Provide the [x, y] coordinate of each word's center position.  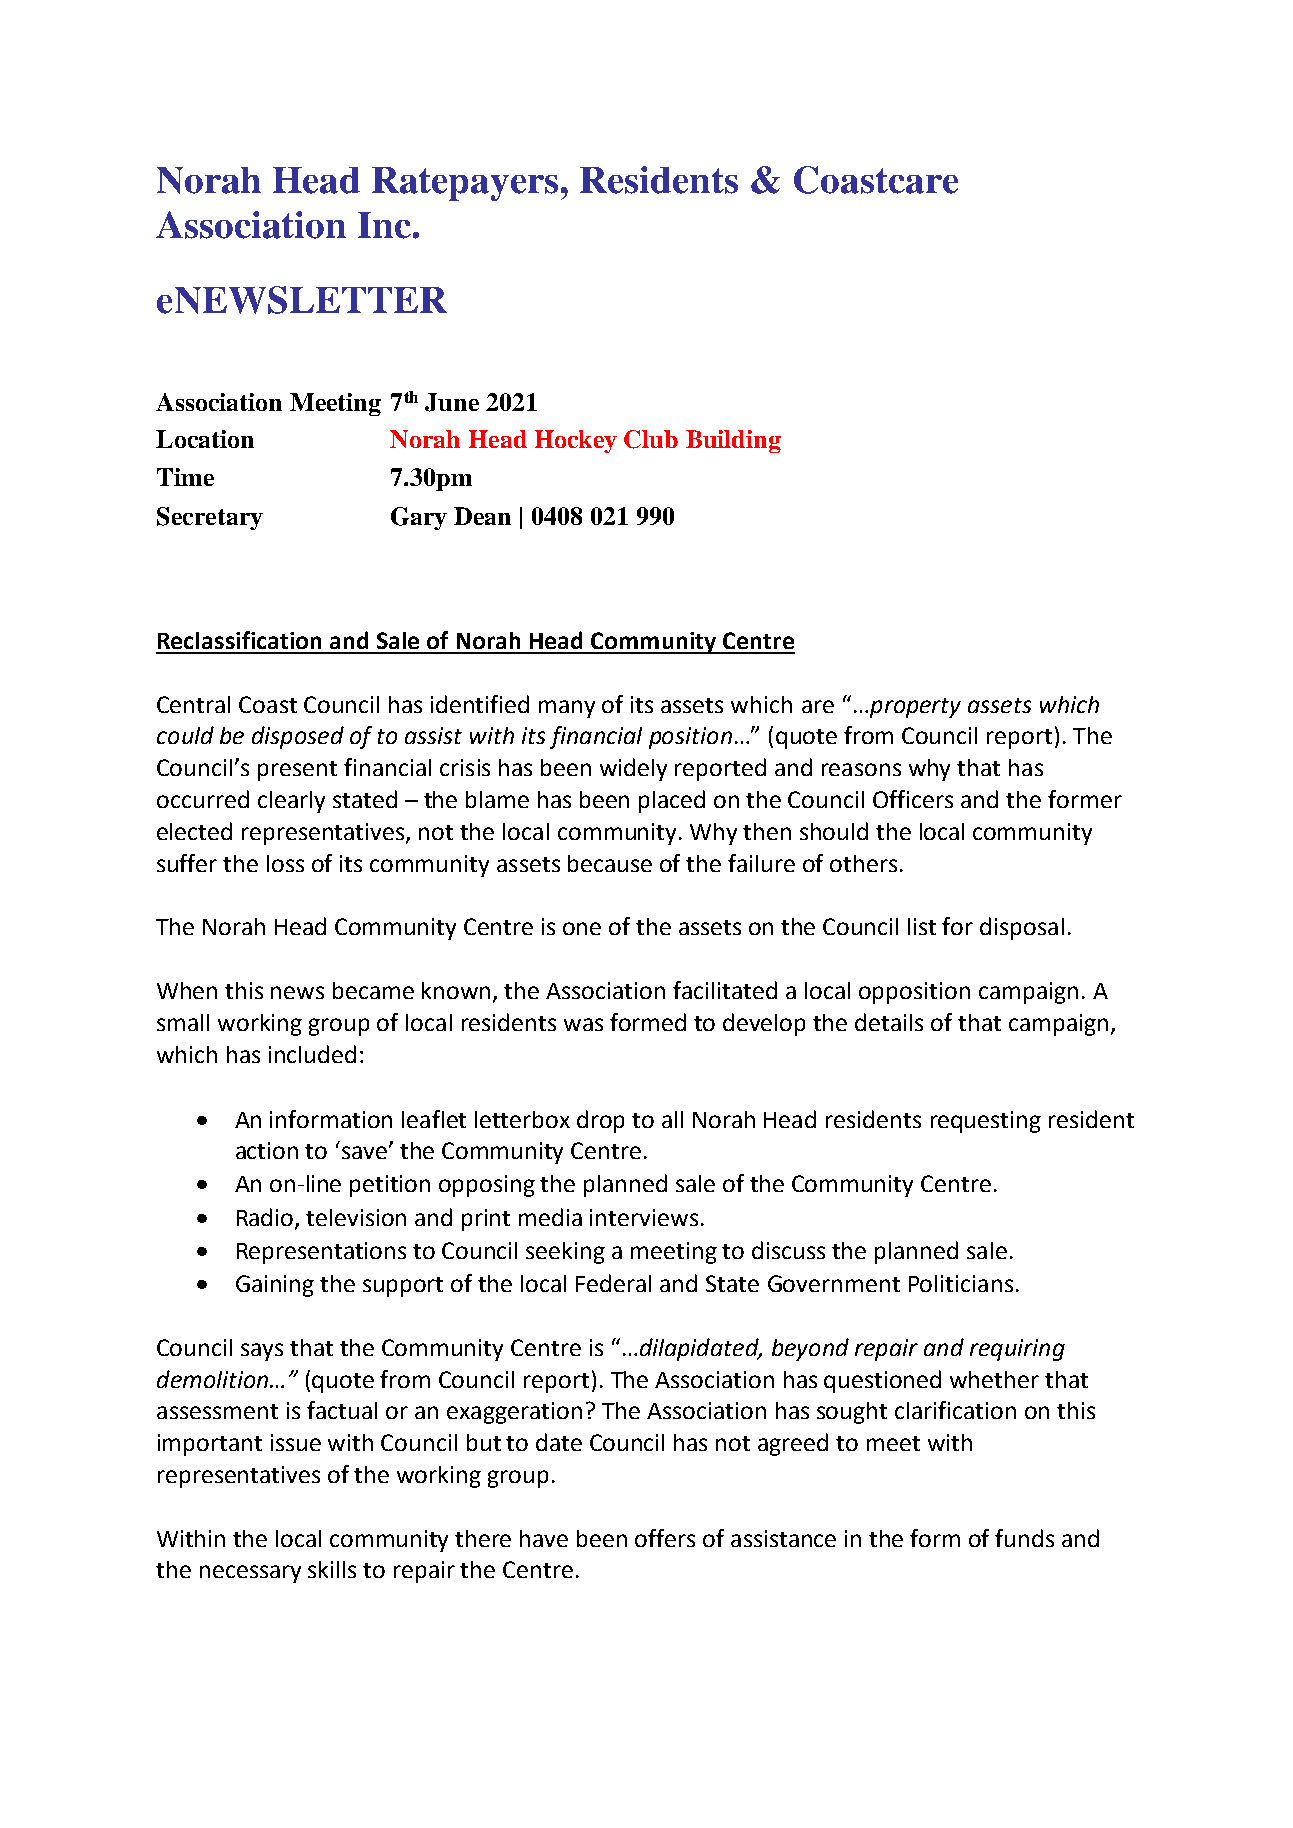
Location [205, 439]
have [544, 1538]
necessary [250, 1574]
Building [733, 441]
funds [1024, 1538]
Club [651, 439]
